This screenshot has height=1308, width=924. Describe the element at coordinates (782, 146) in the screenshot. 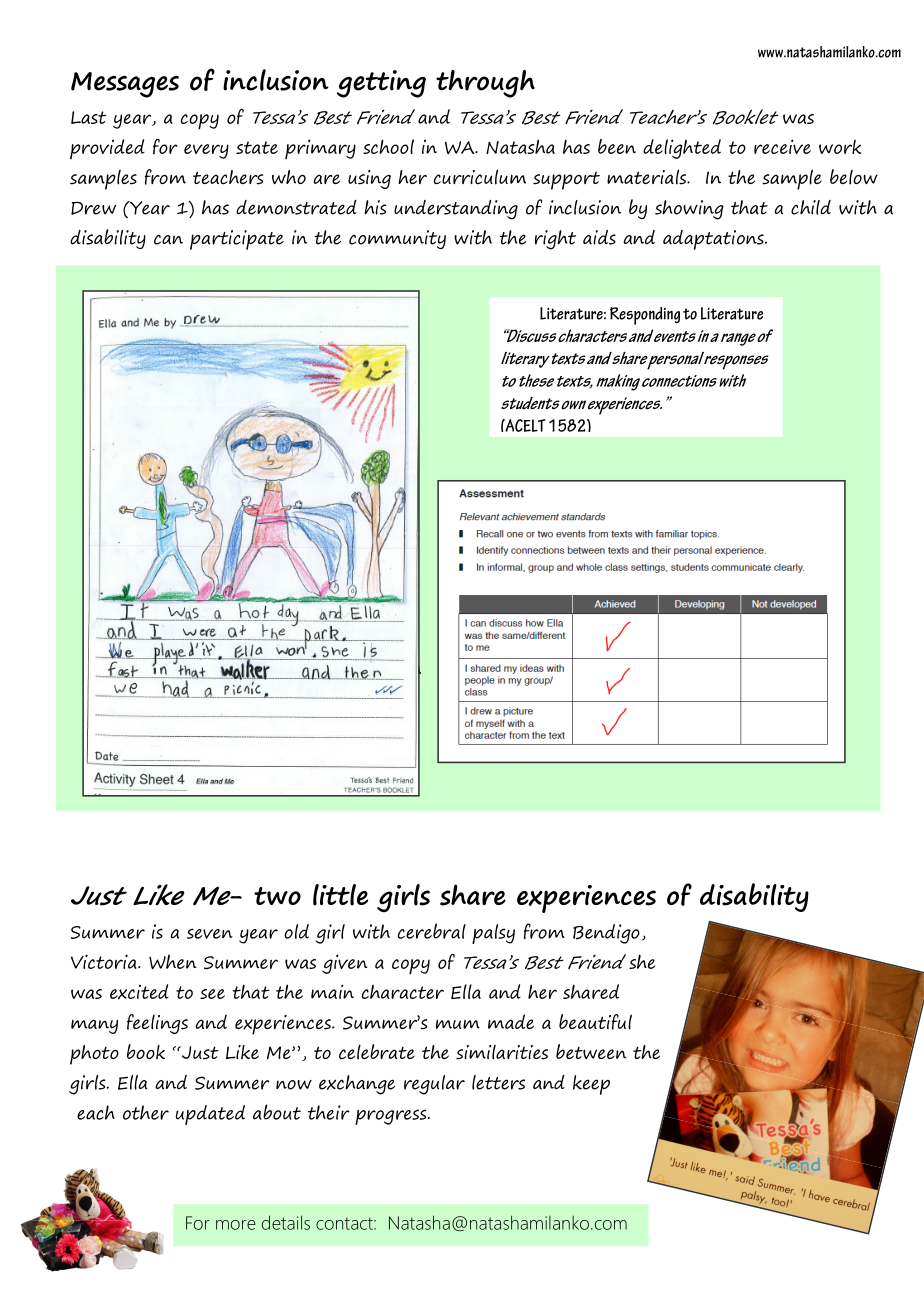

I see `receive` at that location.
